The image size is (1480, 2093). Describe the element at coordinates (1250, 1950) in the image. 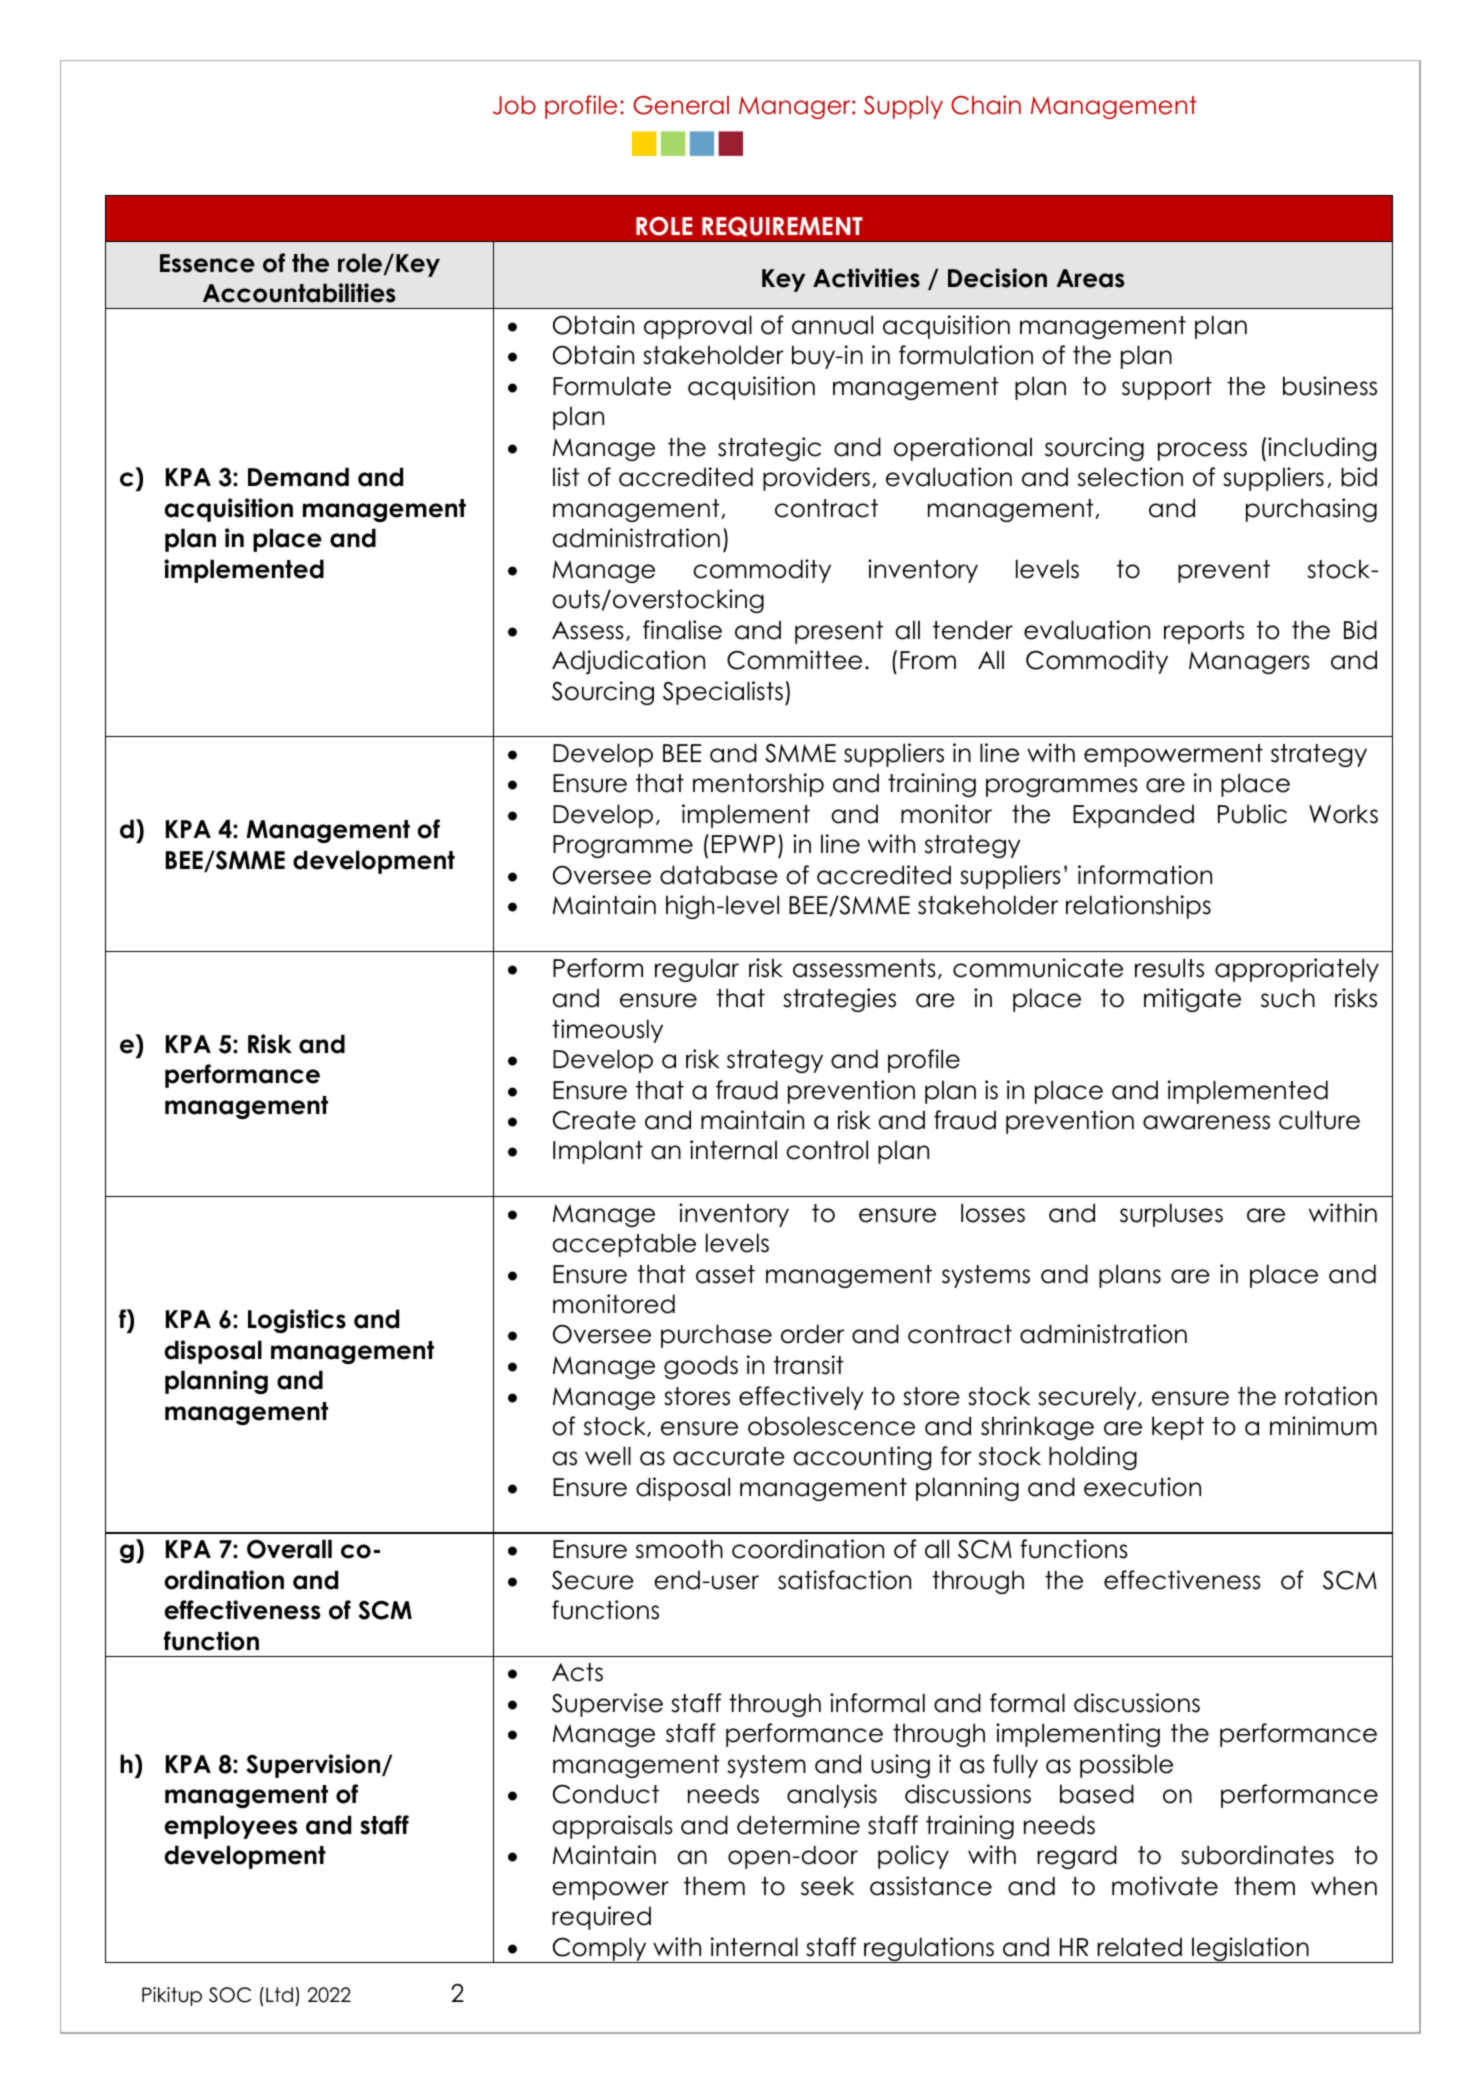

I see `legislation` at that location.
